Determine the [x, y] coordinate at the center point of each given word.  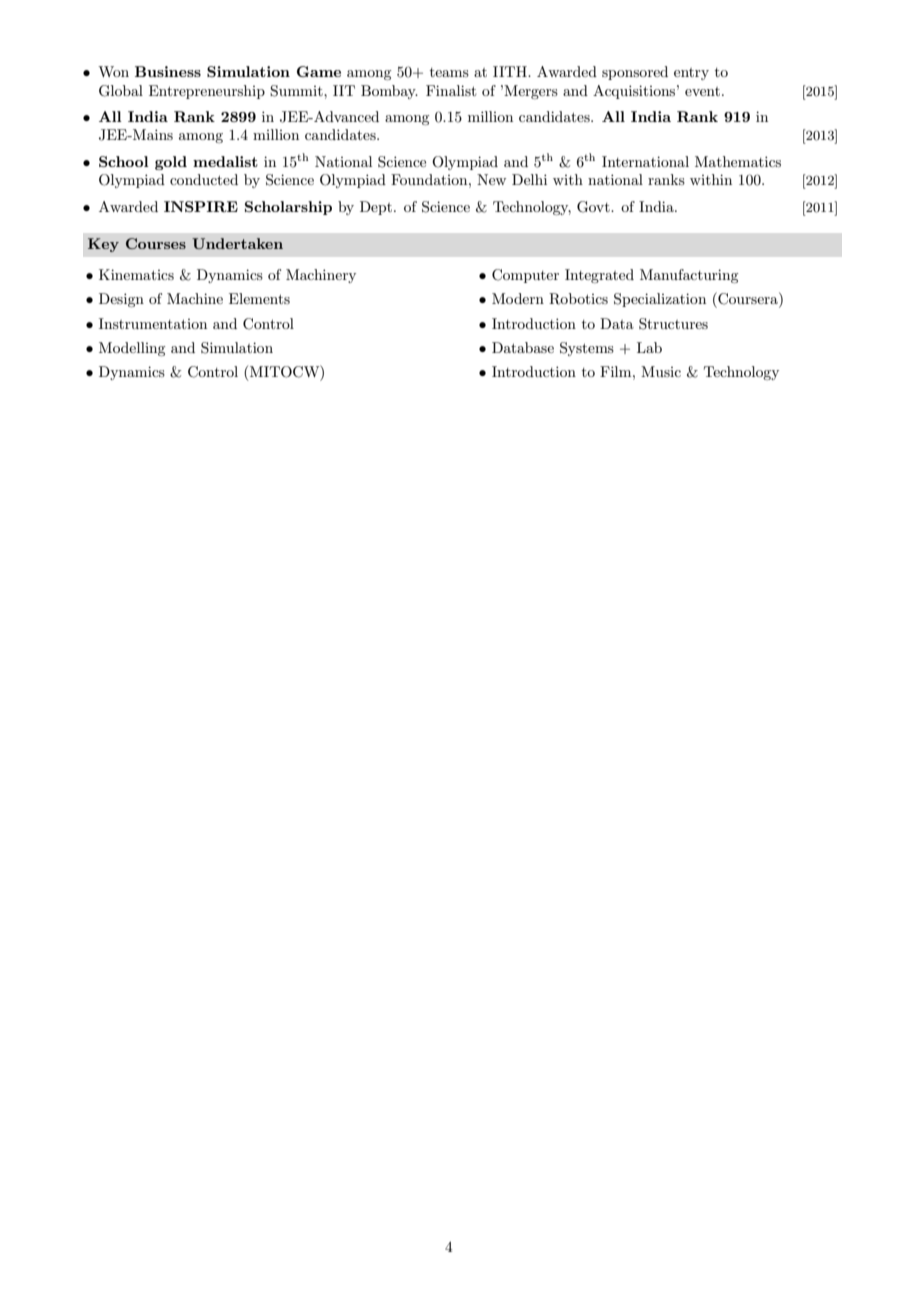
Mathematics [738, 161]
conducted [204, 179]
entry [691, 74]
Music [661, 371]
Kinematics [136, 274]
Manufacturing [689, 276]
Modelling [132, 349]
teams [449, 72]
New [491, 179]
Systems [587, 349]
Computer [525, 276]
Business [168, 71]
